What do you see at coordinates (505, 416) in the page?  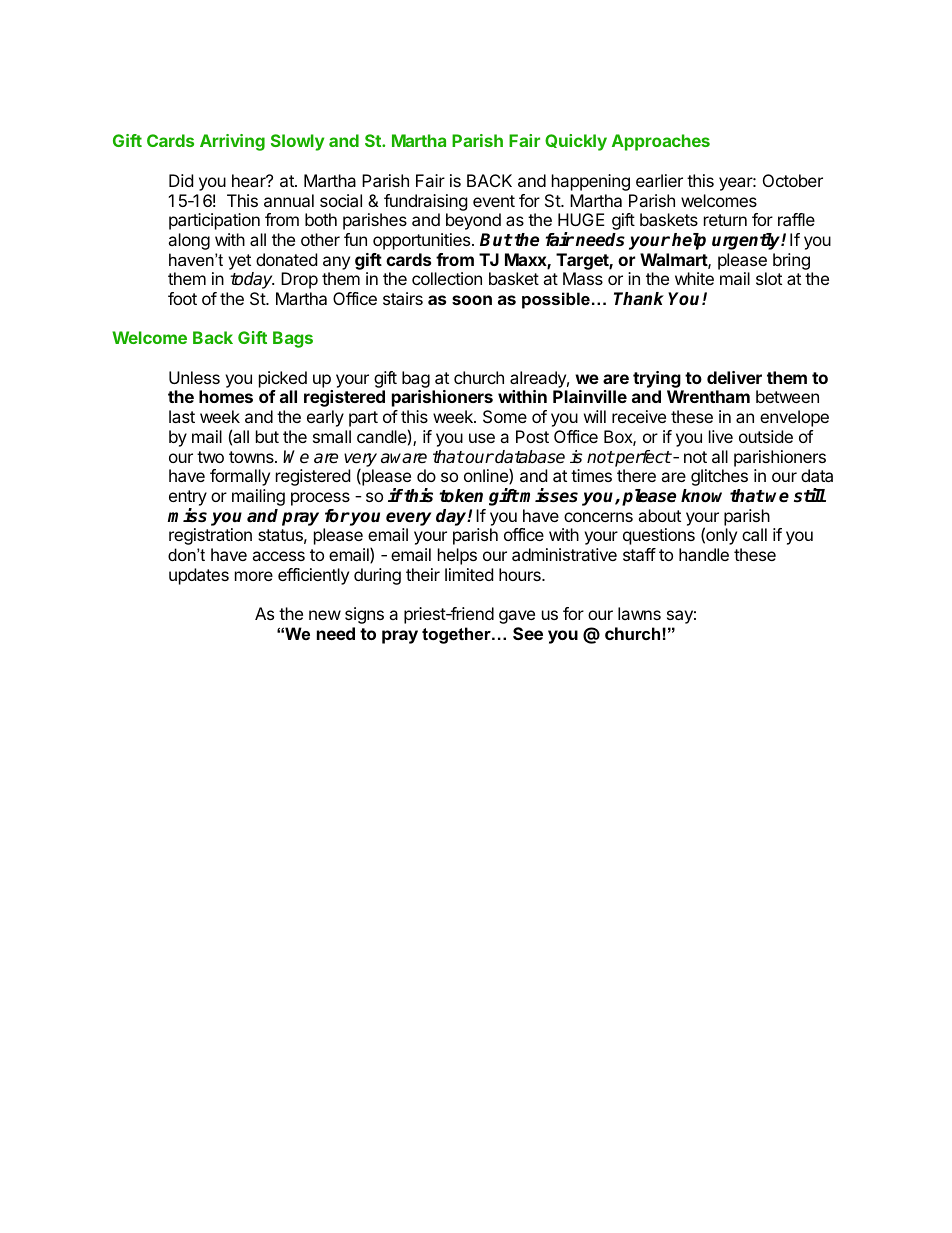 I see `Some` at bounding box center [505, 416].
